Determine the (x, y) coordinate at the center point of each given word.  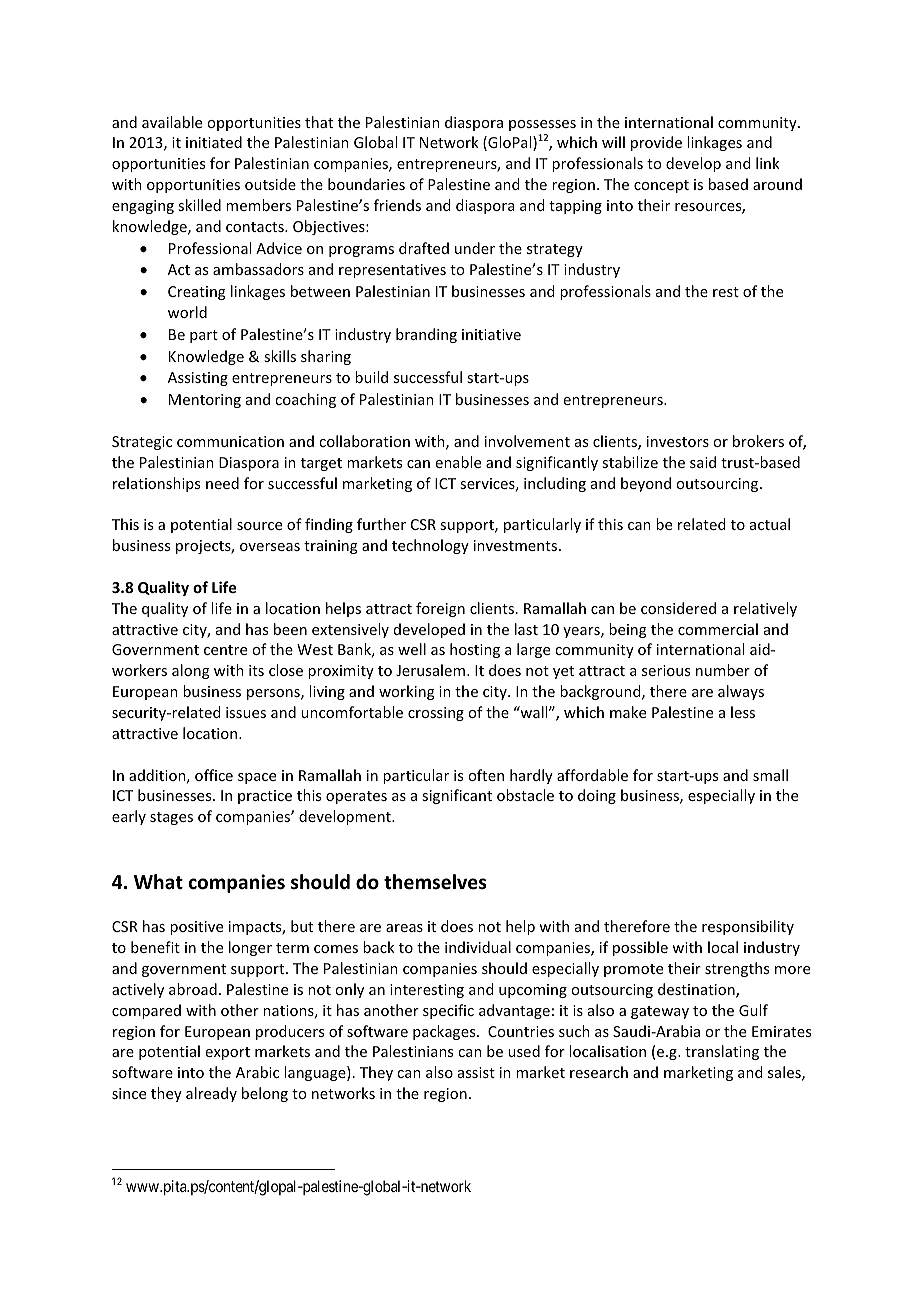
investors (678, 441)
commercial (718, 629)
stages (171, 818)
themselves (435, 882)
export (228, 1053)
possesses (542, 125)
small (770, 775)
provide (656, 143)
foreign (440, 609)
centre (225, 650)
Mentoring (205, 401)
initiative (491, 334)
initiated (214, 142)
